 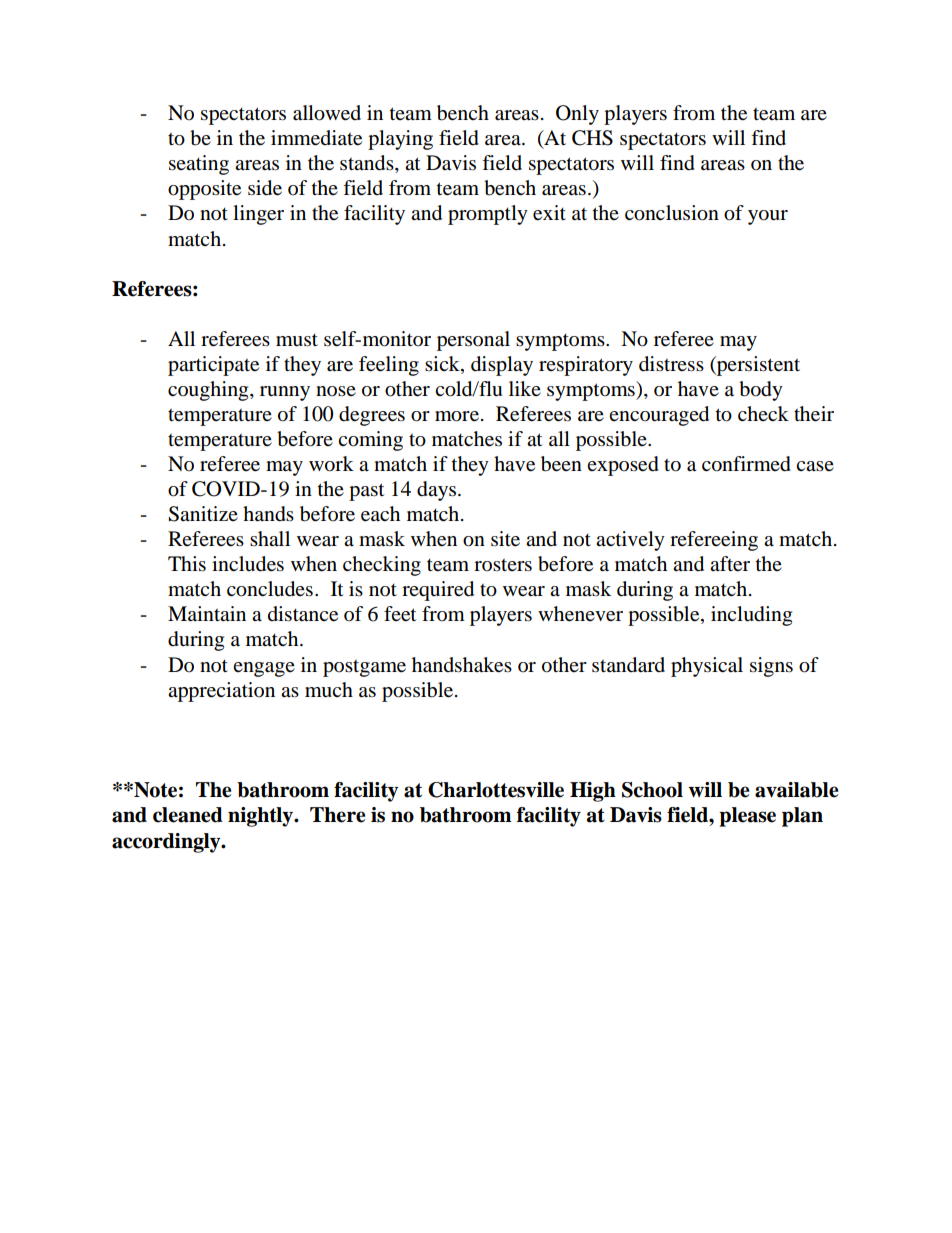 What do you see at coordinates (400, 140) in the page?
I see `playing` at bounding box center [400, 140].
